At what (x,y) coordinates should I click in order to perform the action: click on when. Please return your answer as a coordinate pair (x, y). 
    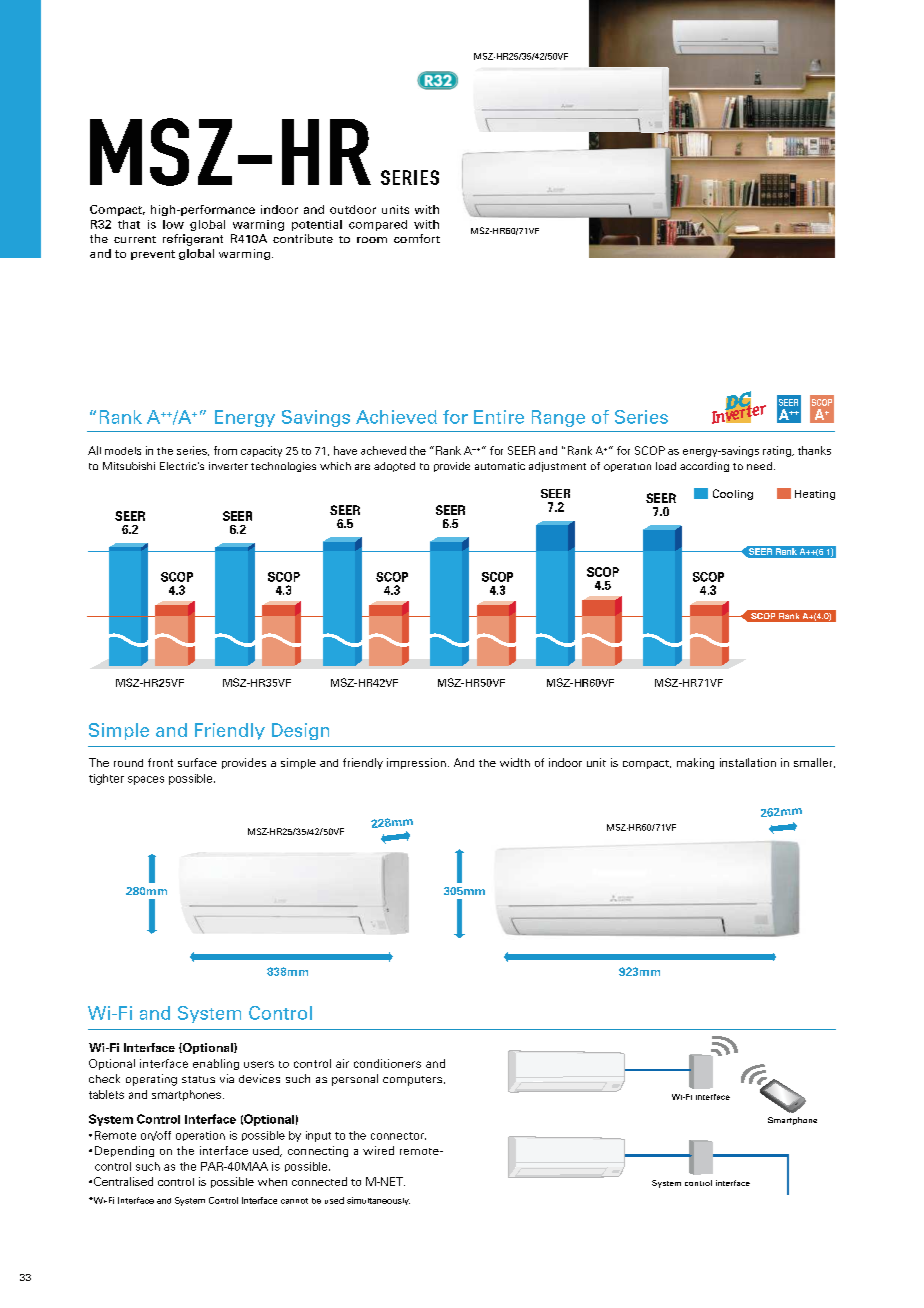
    Looking at the image, I should click on (272, 1182).
